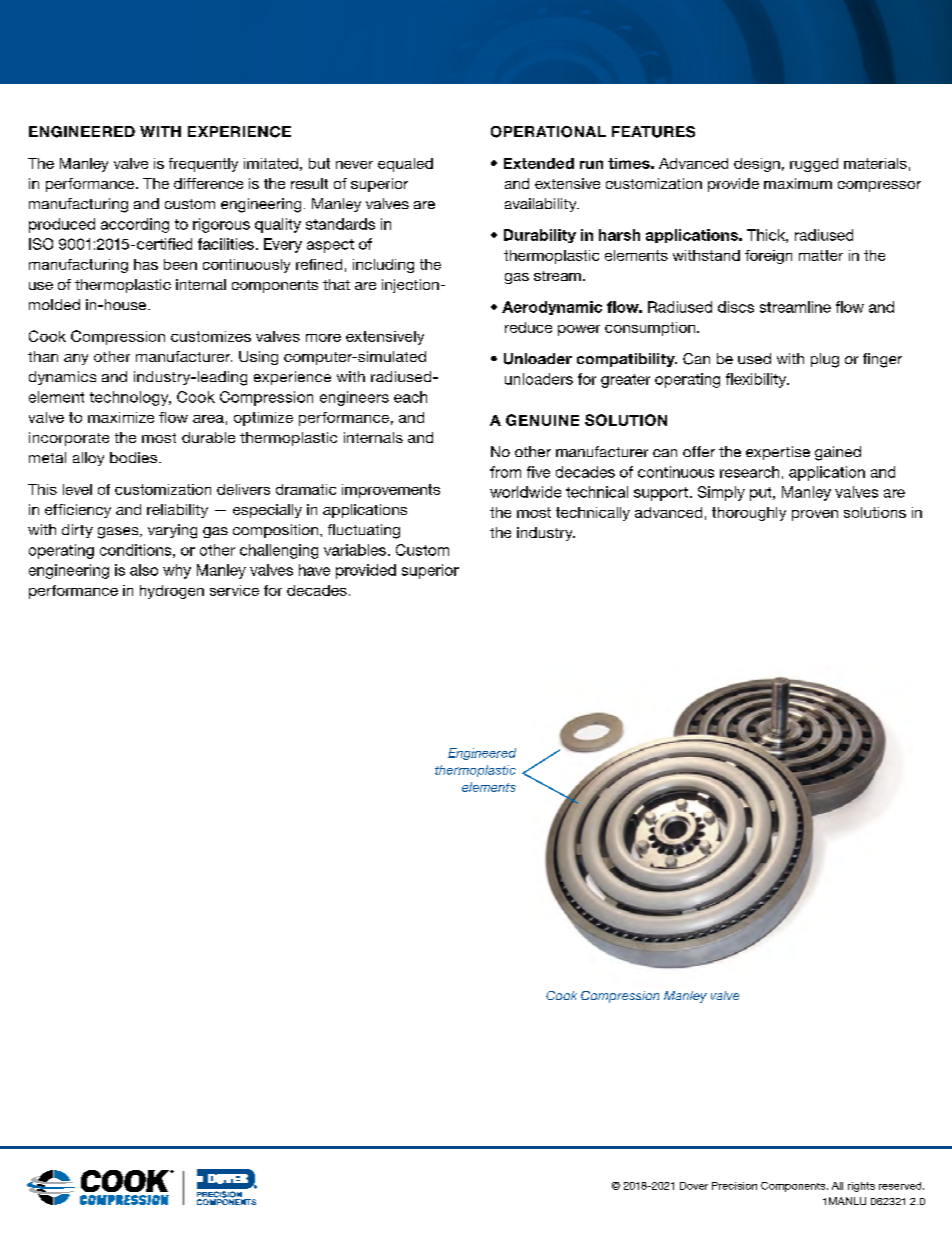 The height and width of the image is (1233, 952). Describe the element at coordinates (749, 514) in the image. I see `thoroughly` at that location.
